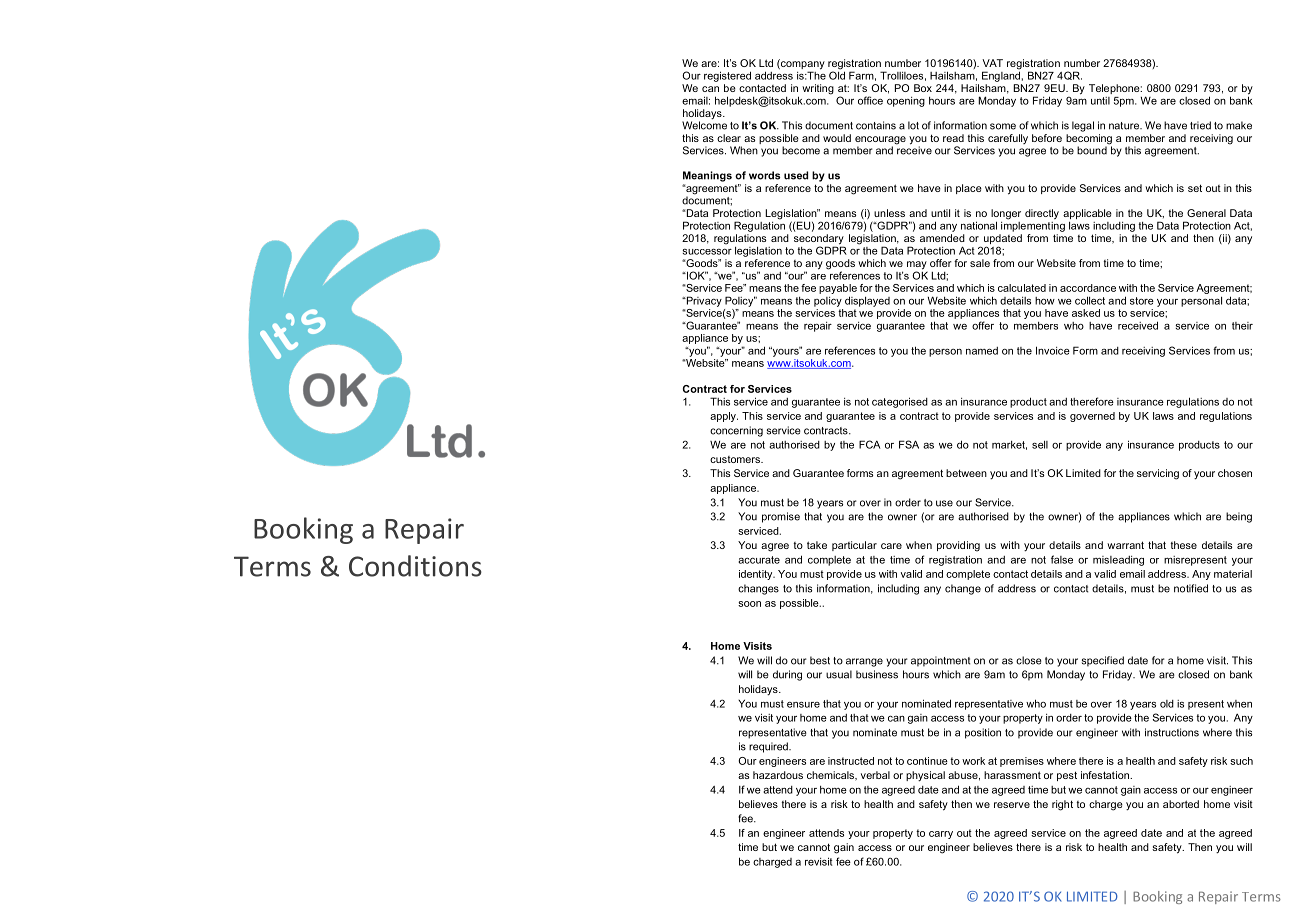 This screenshot has height=924, width=1308. What do you see at coordinates (1118, 561) in the screenshot?
I see `misleading` at bounding box center [1118, 561].
